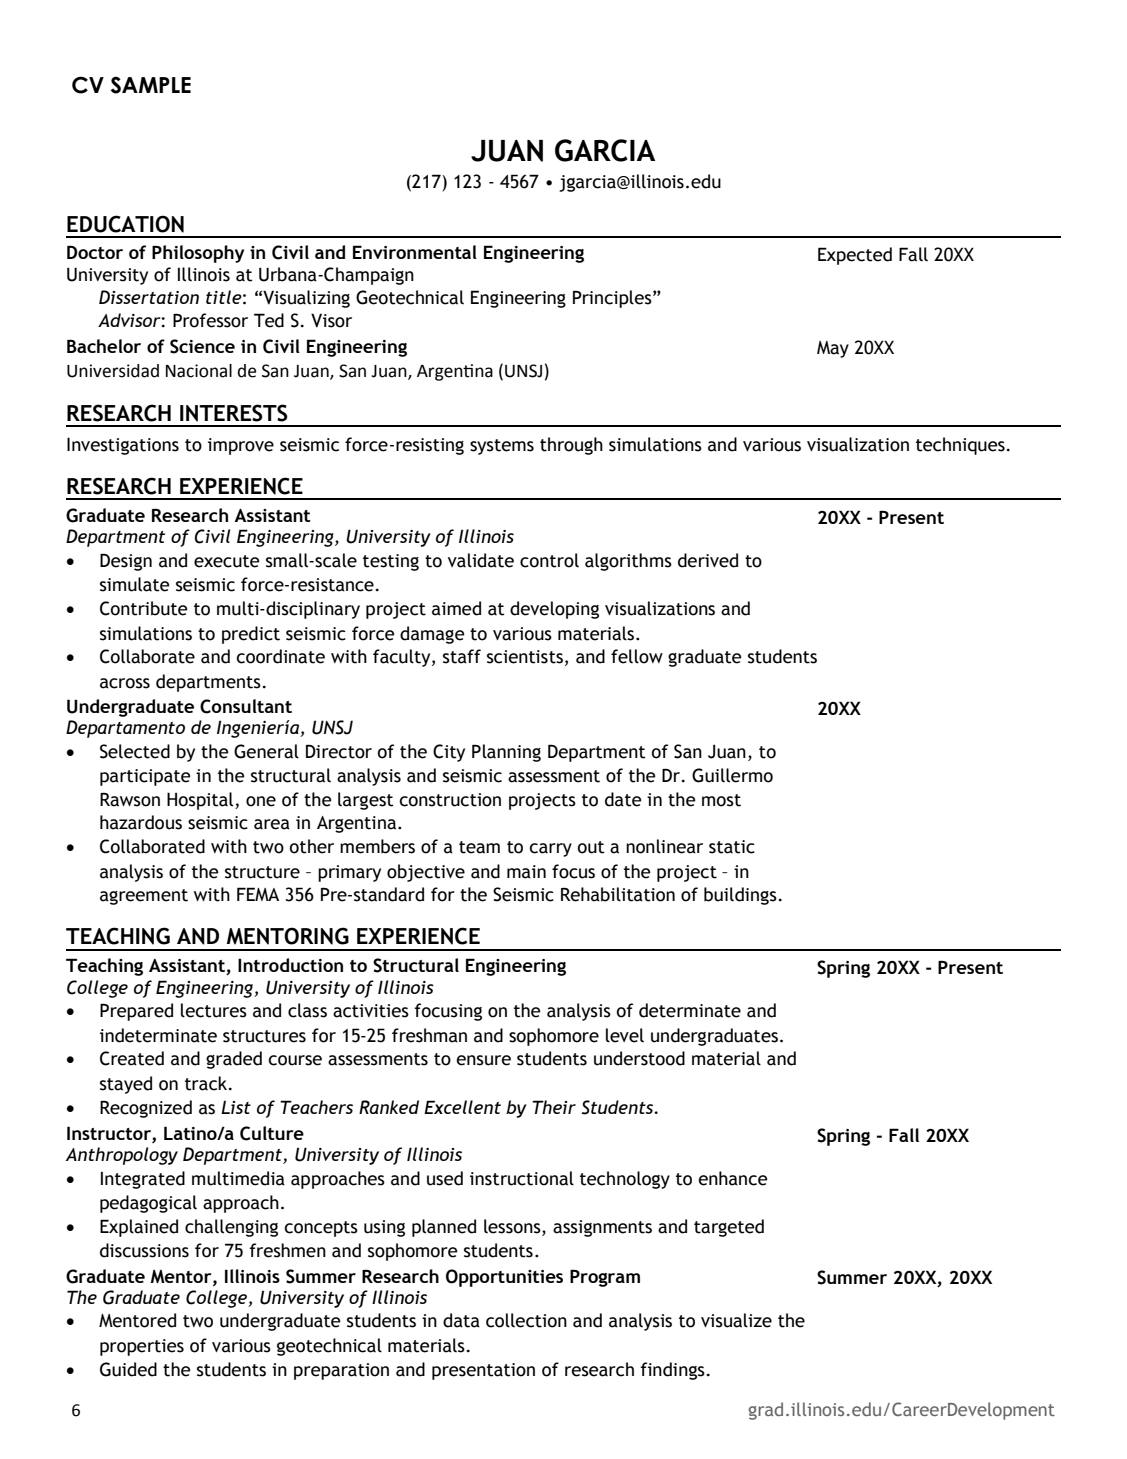 The width and height of the screenshot is (1127, 1459). Describe the element at coordinates (526, 872) in the screenshot. I see `main` at that location.
